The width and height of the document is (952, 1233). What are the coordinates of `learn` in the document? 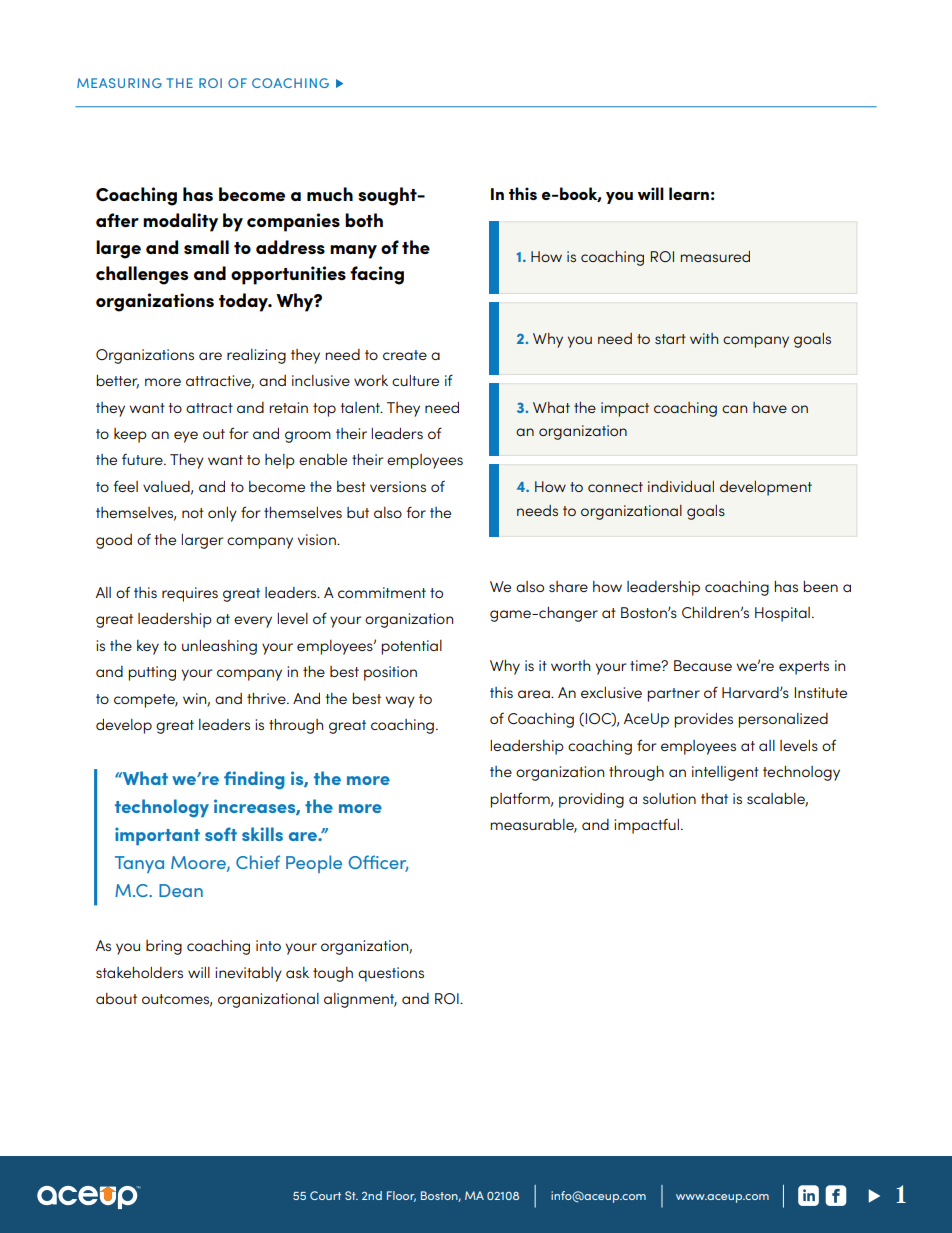 It's located at (689, 193).
